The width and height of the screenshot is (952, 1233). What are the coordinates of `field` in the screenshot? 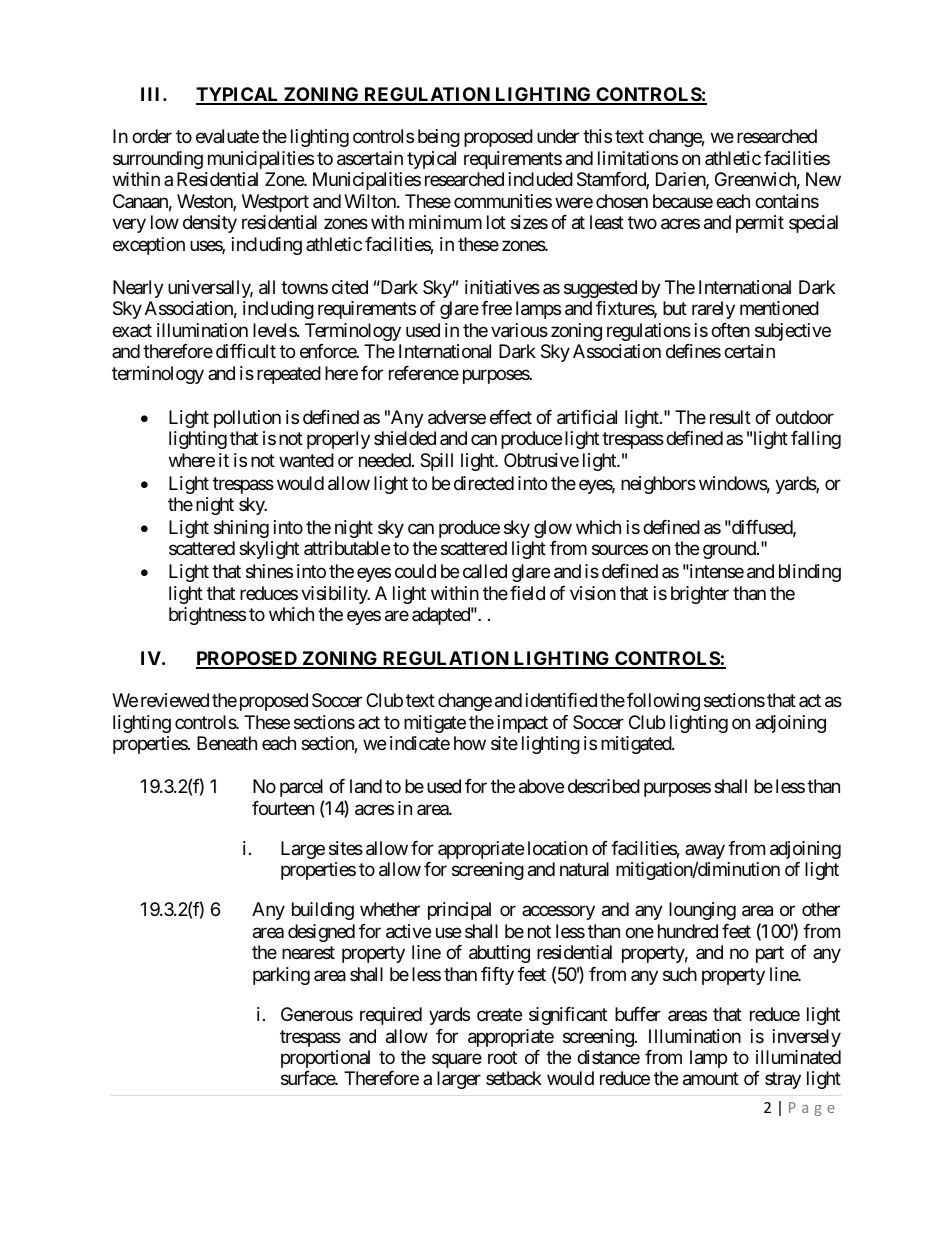 It's located at (527, 593).
